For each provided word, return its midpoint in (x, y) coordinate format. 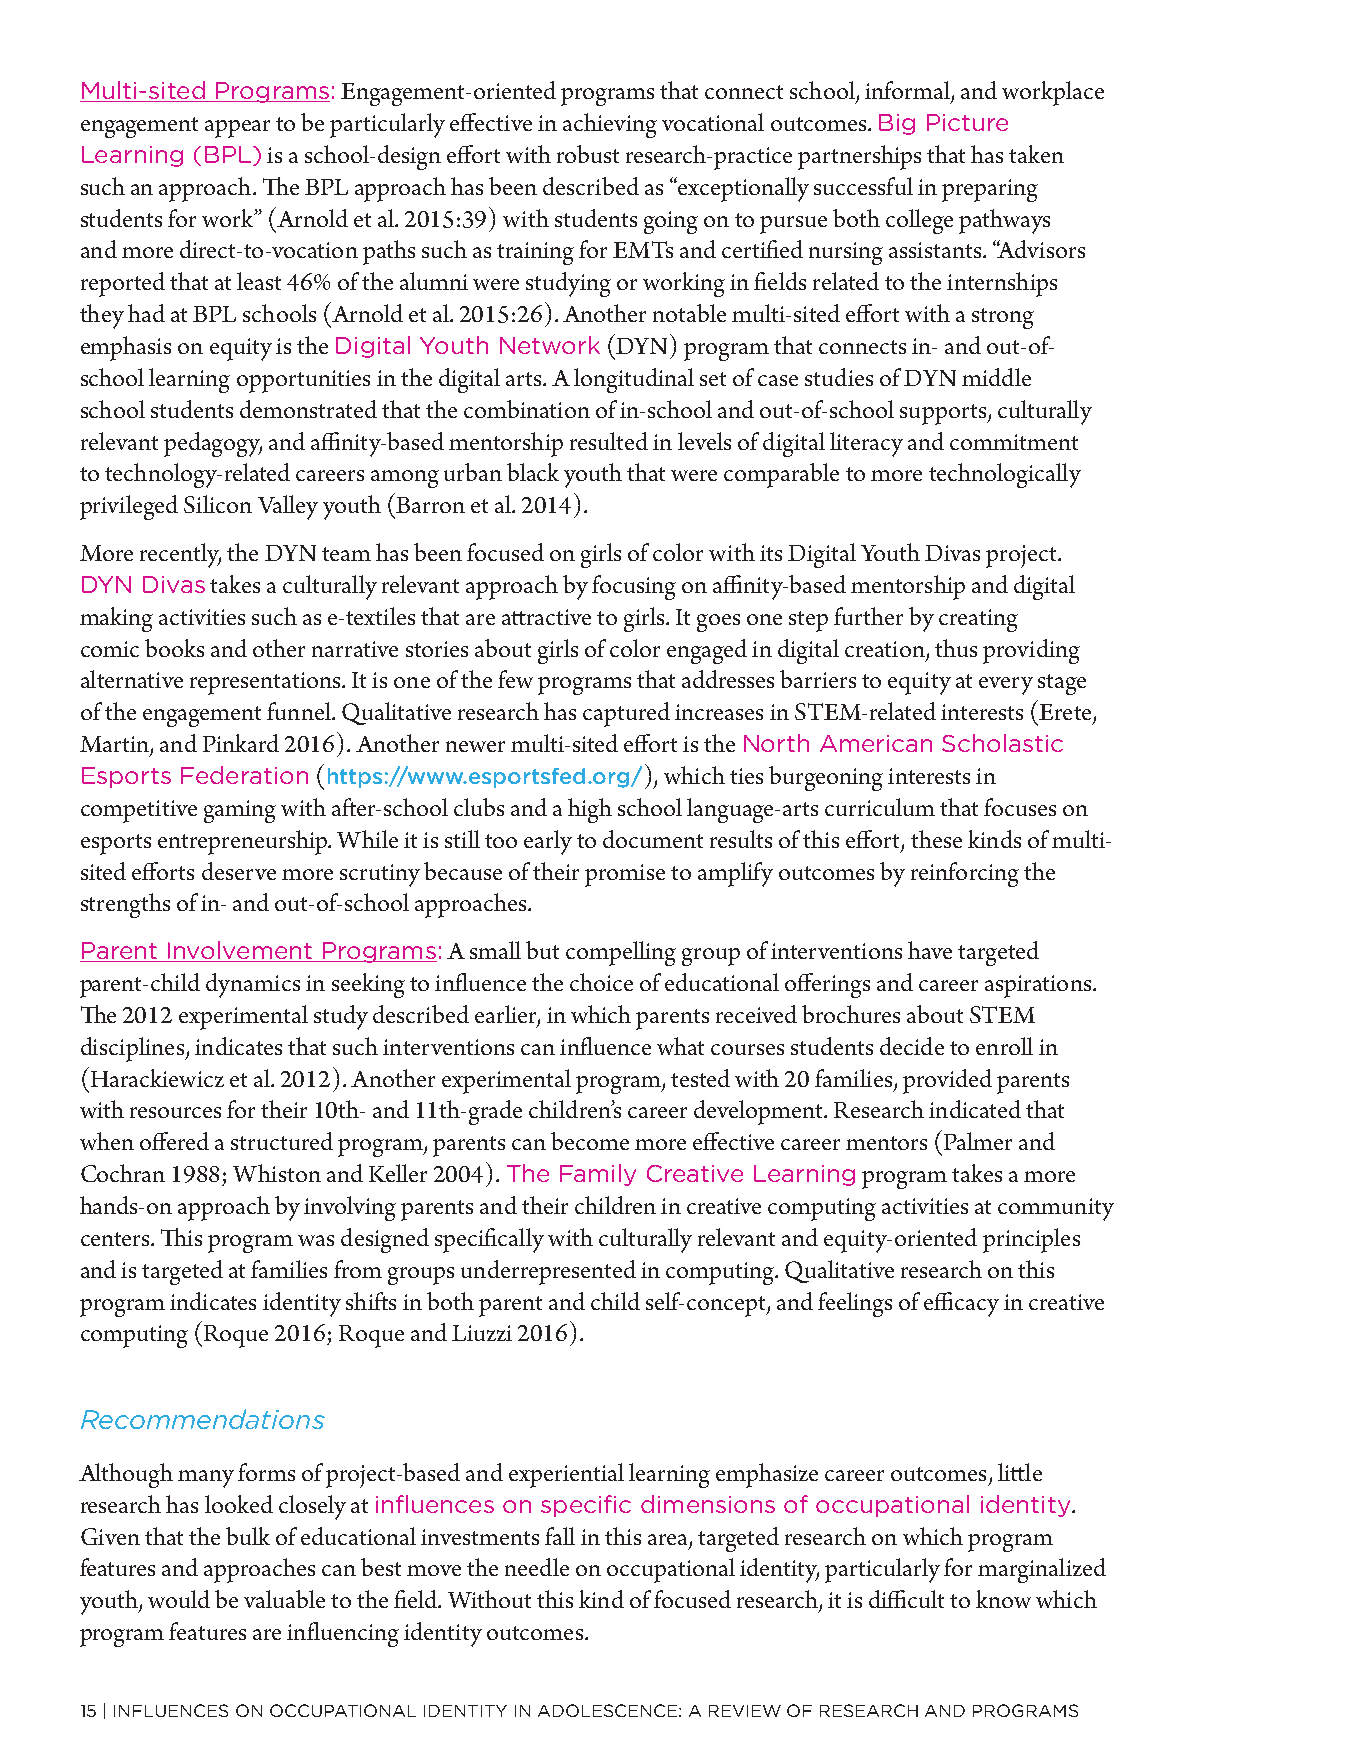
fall (560, 1536)
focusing (634, 587)
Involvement (240, 951)
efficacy (961, 1304)
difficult (906, 1599)
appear (237, 129)
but (542, 950)
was (316, 1240)
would (179, 1599)
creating (978, 620)
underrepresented (548, 1272)
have (930, 950)
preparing (990, 190)
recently (180, 555)
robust (588, 154)
